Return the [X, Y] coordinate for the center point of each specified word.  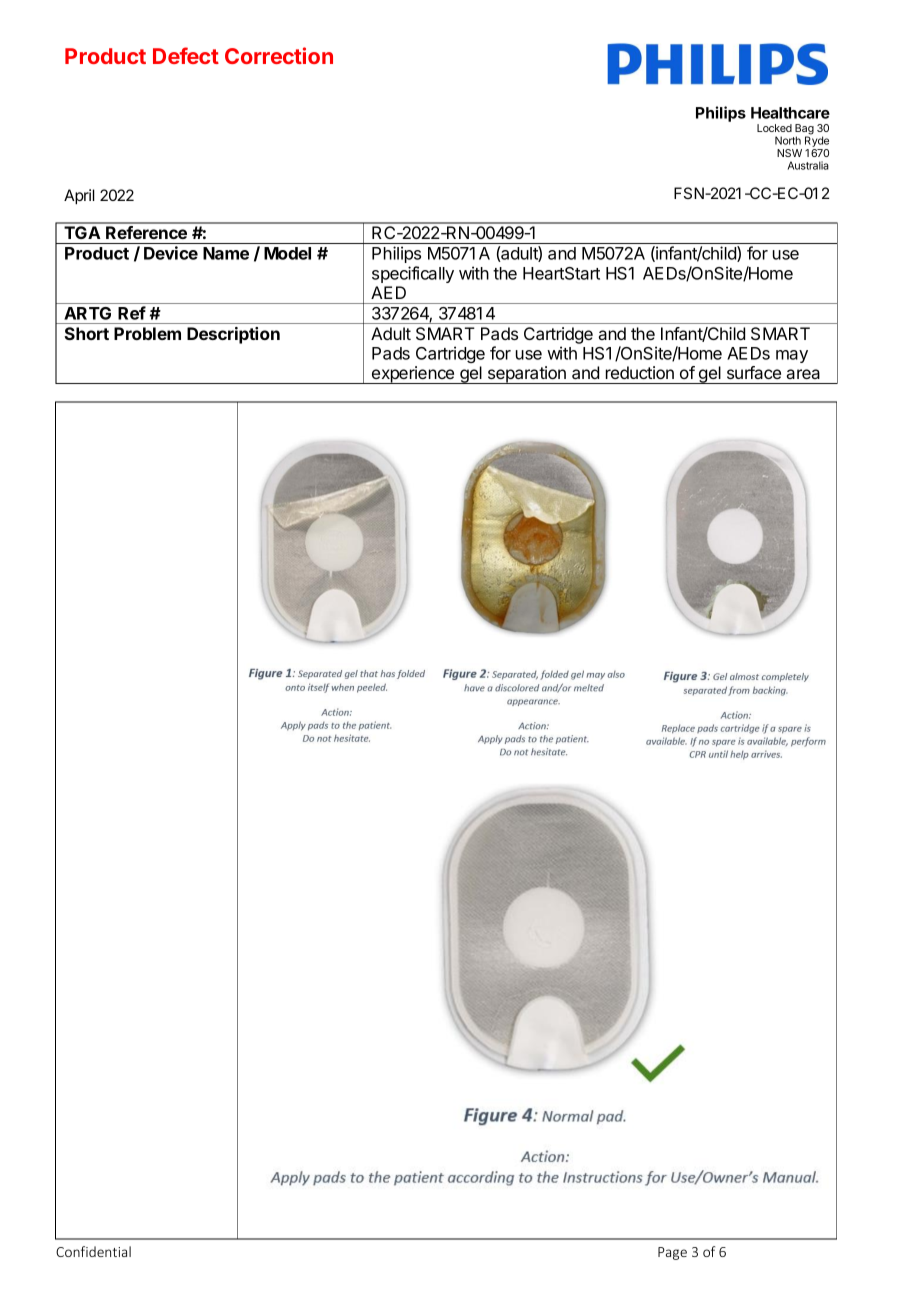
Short [86, 333]
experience [413, 375]
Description [233, 335]
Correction [279, 55]
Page [672, 1253]
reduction [640, 372]
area [803, 374]
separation [527, 375]
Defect [186, 55]
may [792, 356]
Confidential [93, 1251]
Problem [147, 333]
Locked [774, 128]
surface [754, 372]
